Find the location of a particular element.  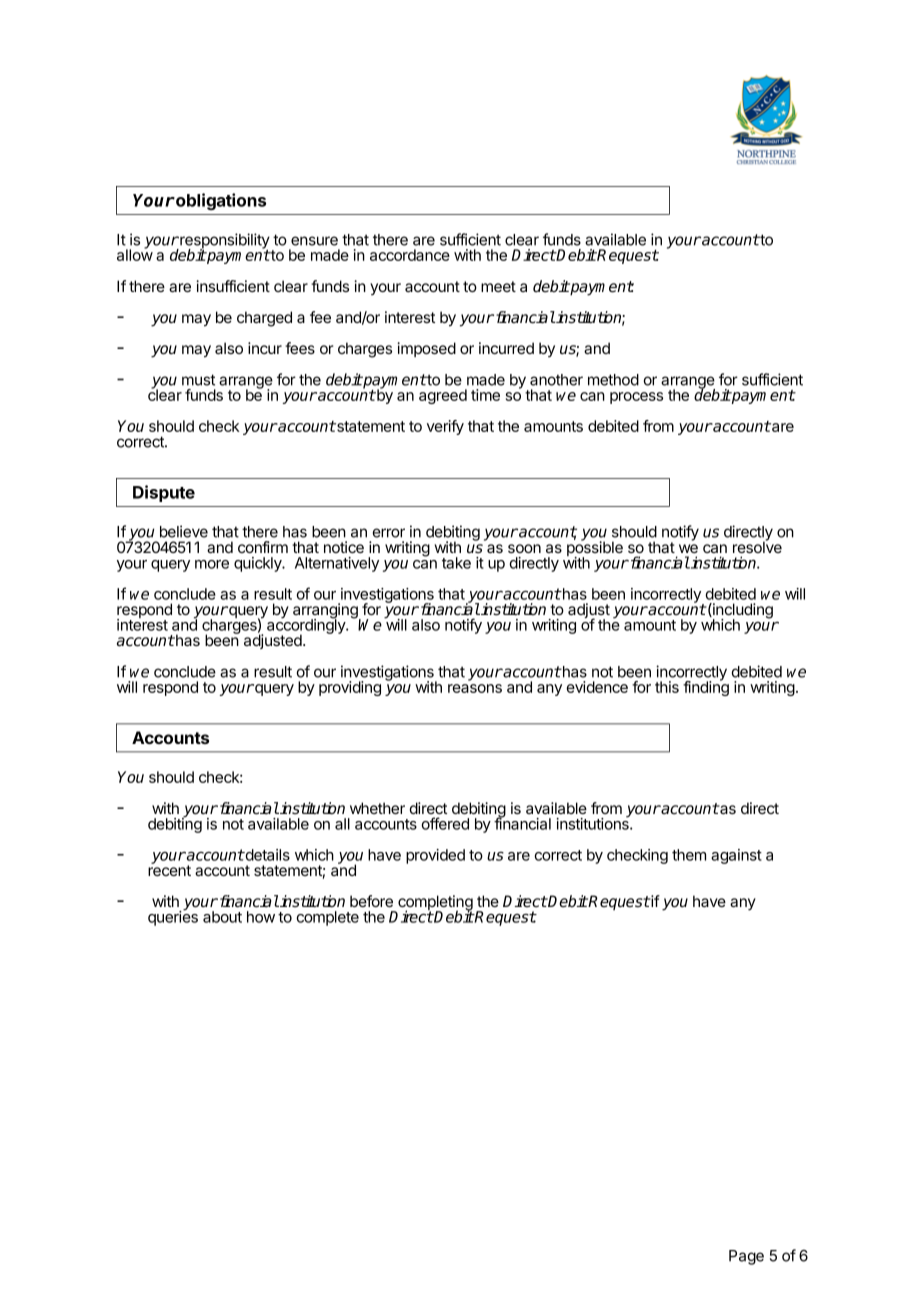

verify is located at coordinates (445, 427).
